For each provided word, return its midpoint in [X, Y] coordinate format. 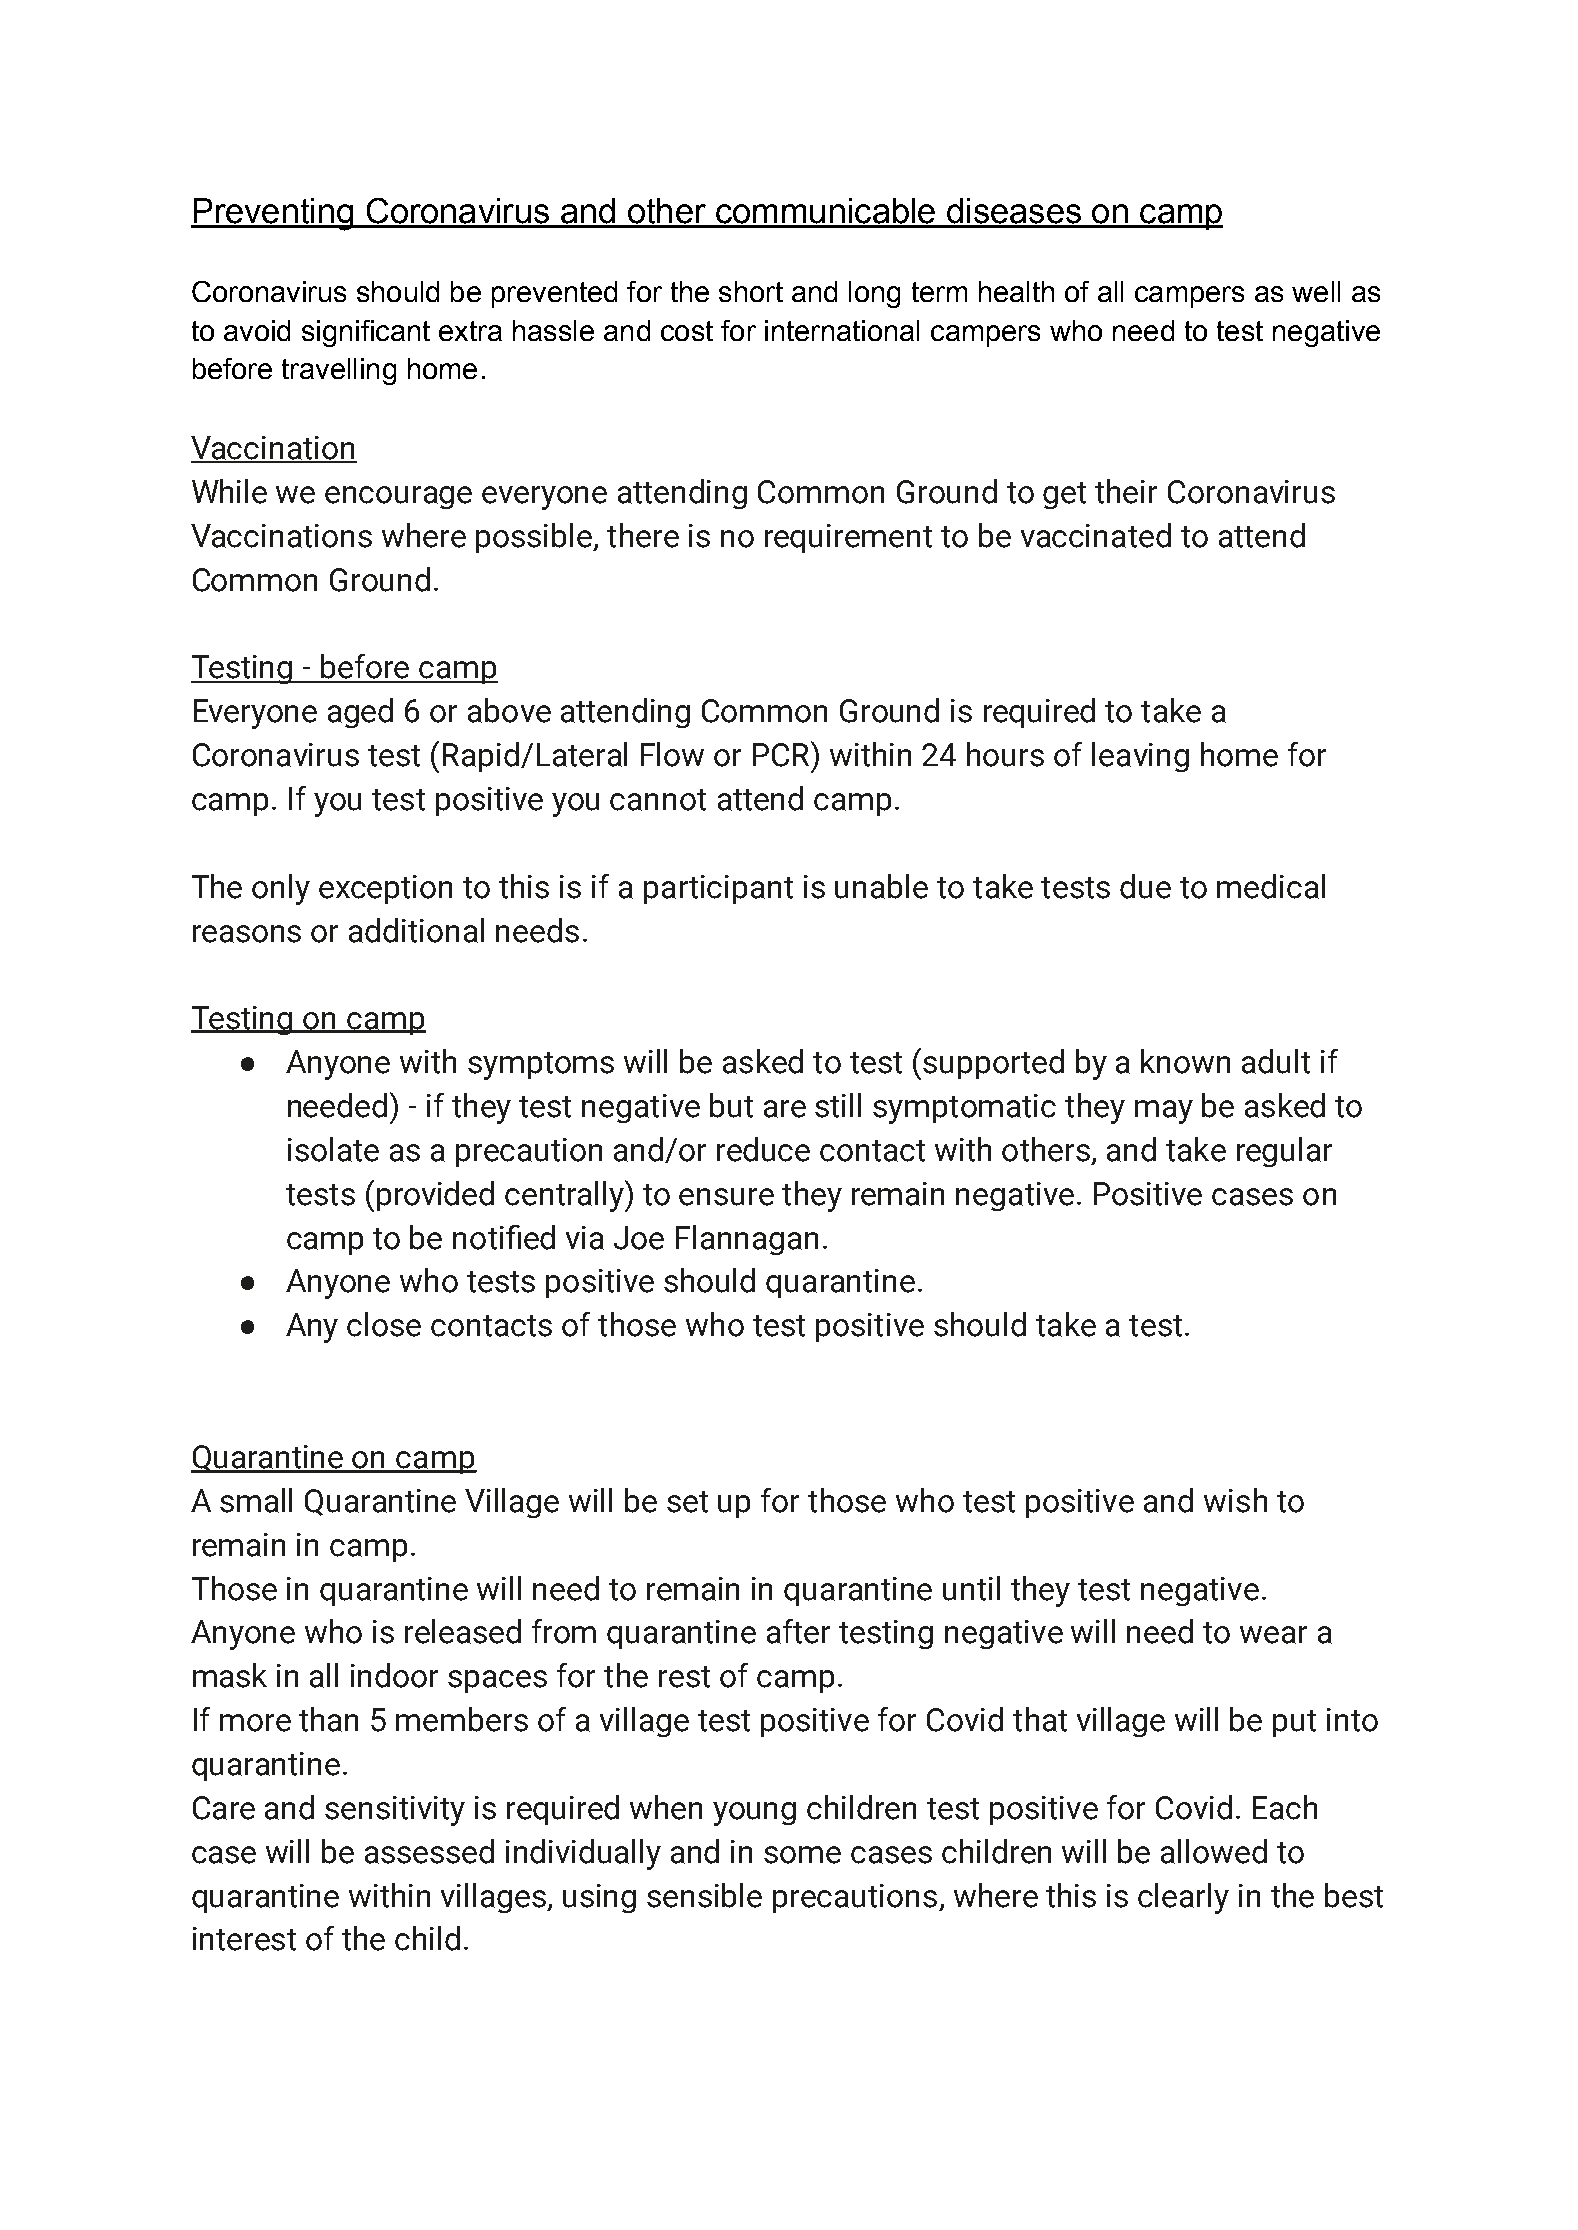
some [802, 1855]
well [1316, 291]
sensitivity [395, 1811]
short [751, 291]
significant [366, 333]
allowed [1214, 1851]
